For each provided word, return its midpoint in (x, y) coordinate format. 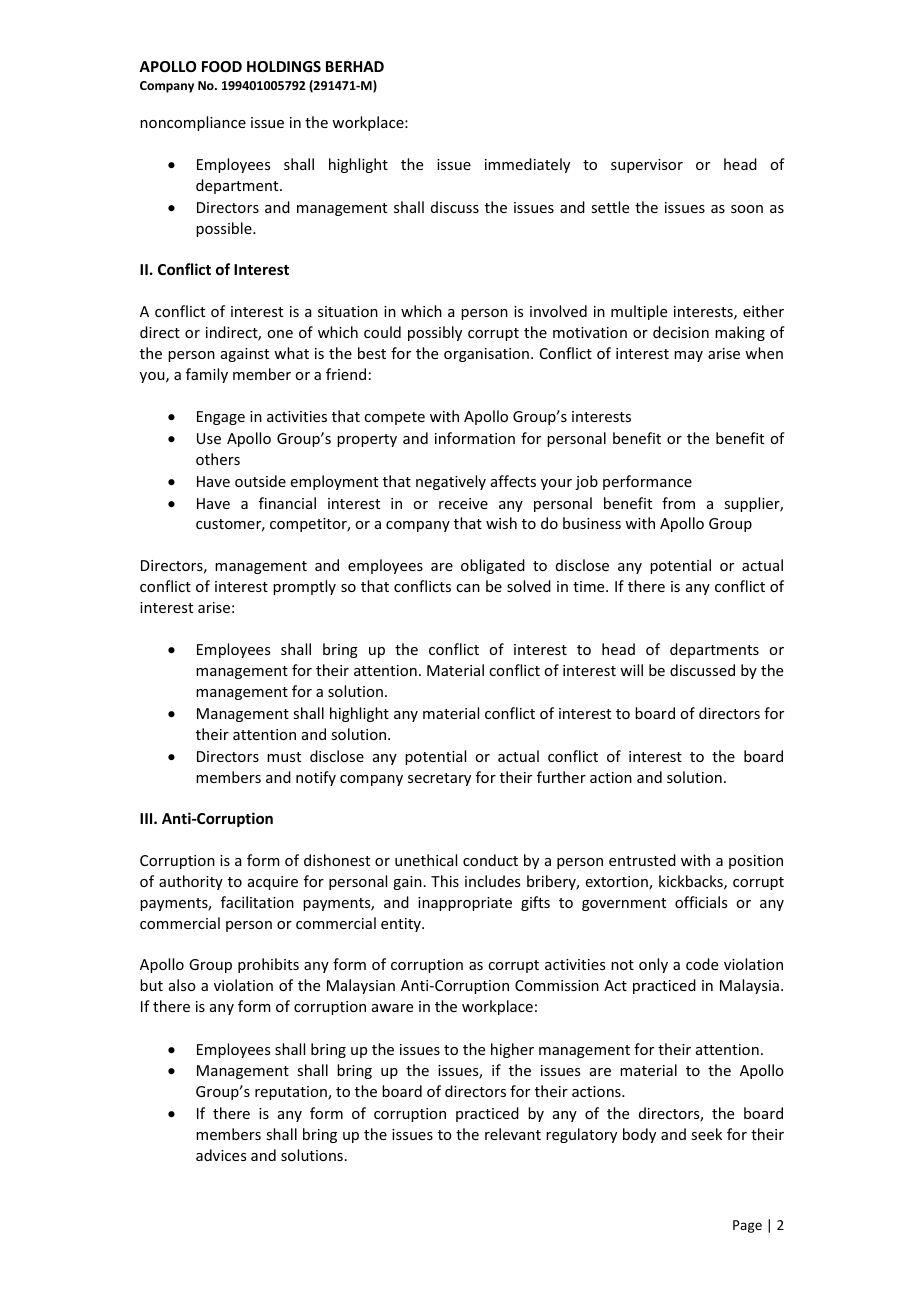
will (631, 670)
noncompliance (193, 123)
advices (221, 1155)
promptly (304, 587)
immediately (527, 165)
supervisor (647, 166)
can (468, 588)
